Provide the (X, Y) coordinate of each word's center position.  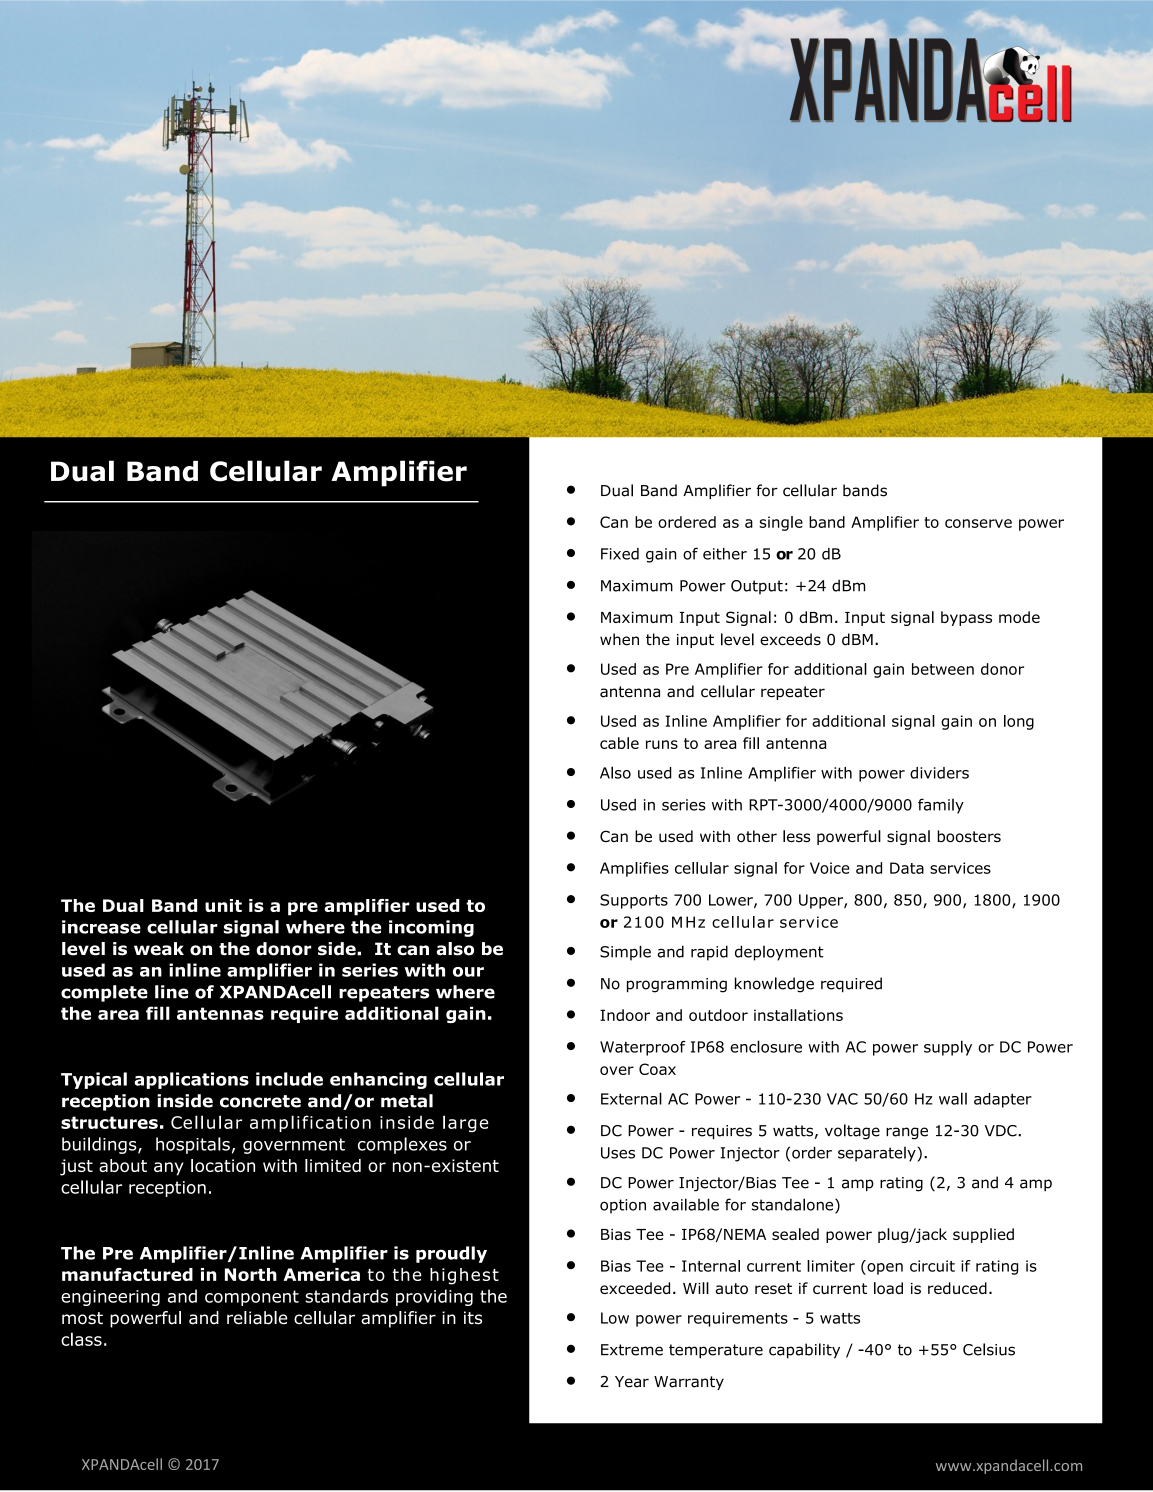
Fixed (620, 554)
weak (159, 949)
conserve (978, 523)
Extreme (632, 1350)
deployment (779, 953)
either (725, 554)
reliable (257, 1318)
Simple (625, 953)
